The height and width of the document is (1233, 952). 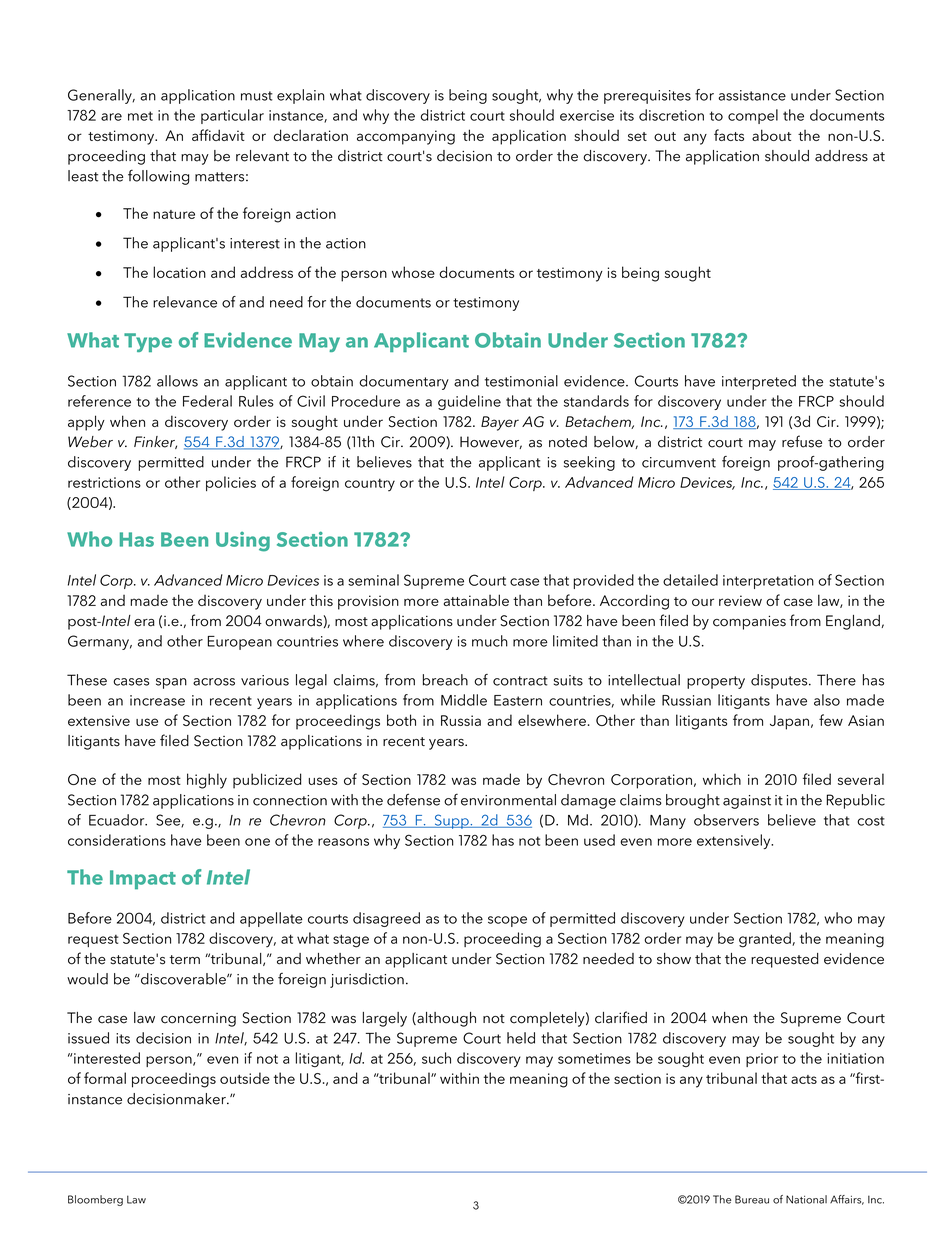 I want to click on companies, so click(x=749, y=622).
